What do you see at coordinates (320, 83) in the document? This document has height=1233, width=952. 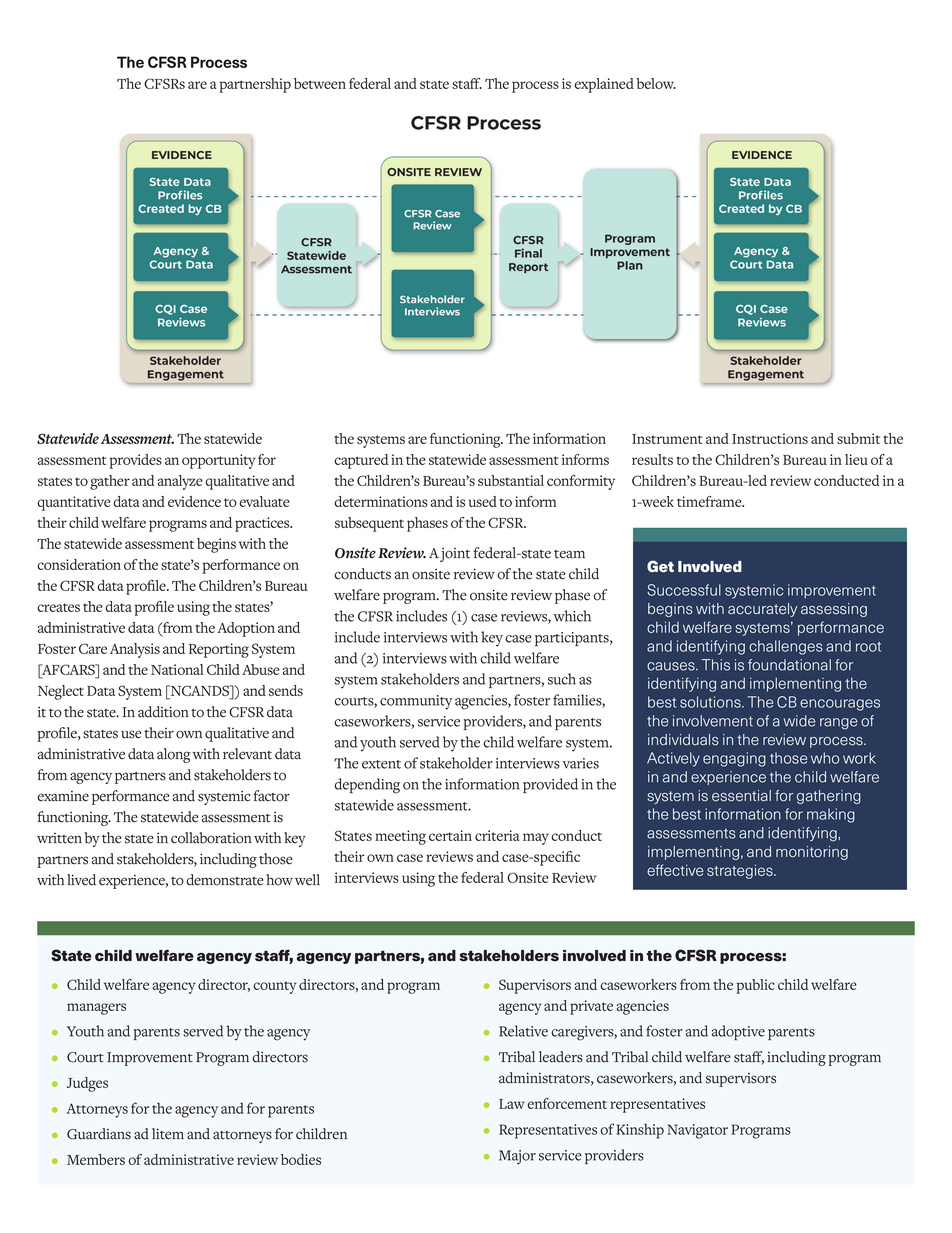 I see `between` at bounding box center [320, 83].
